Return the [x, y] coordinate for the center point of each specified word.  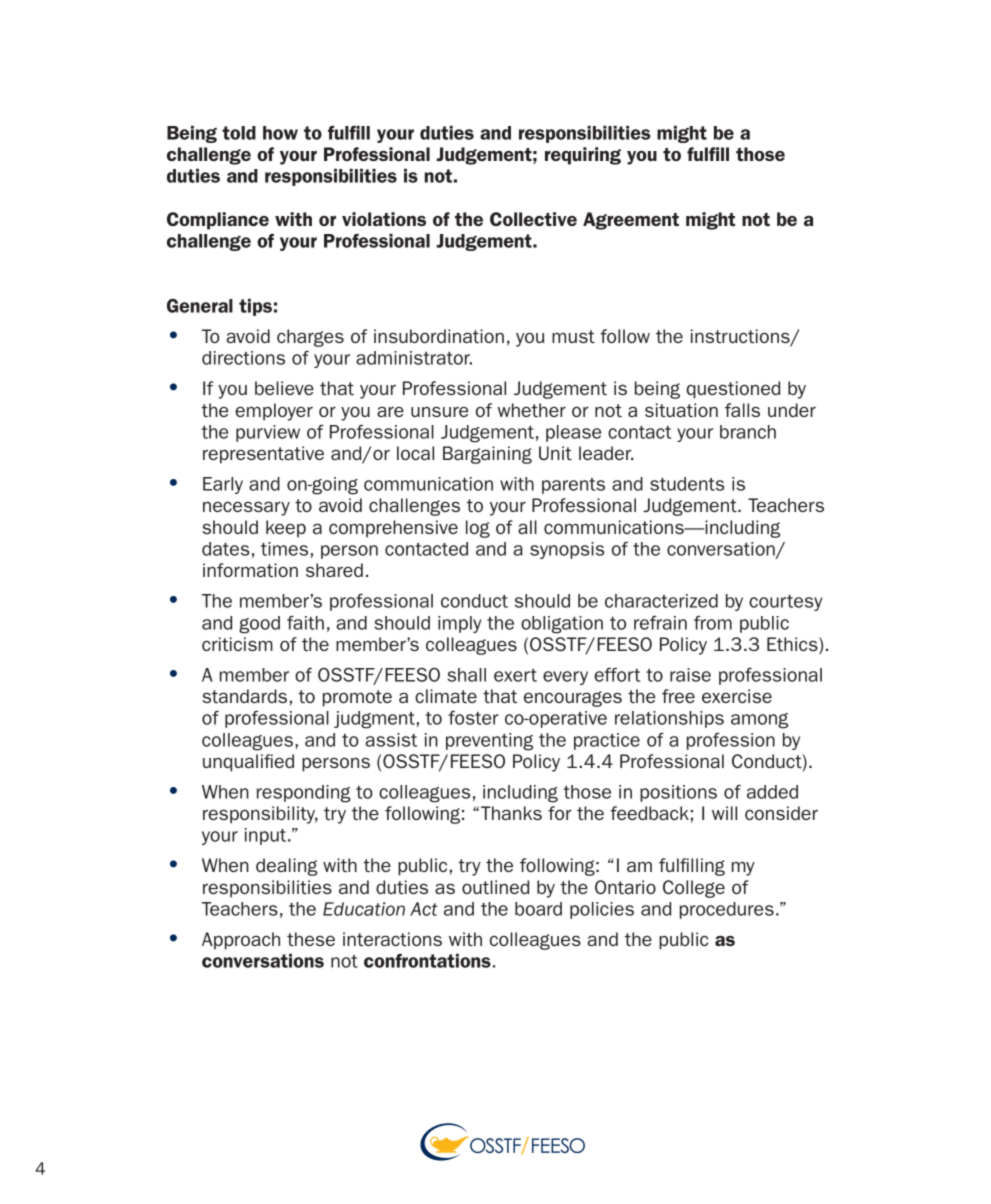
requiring [583, 156]
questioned [733, 390]
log [478, 529]
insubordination [439, 336]
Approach [241, 941]
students [687, 484]
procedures [727, 910]
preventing [489, 742]
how [280, 133]
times [284, 549]
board [538, 909]
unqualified [248, 763]
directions [243, 358]
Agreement [631, 221]
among [759, 721]
